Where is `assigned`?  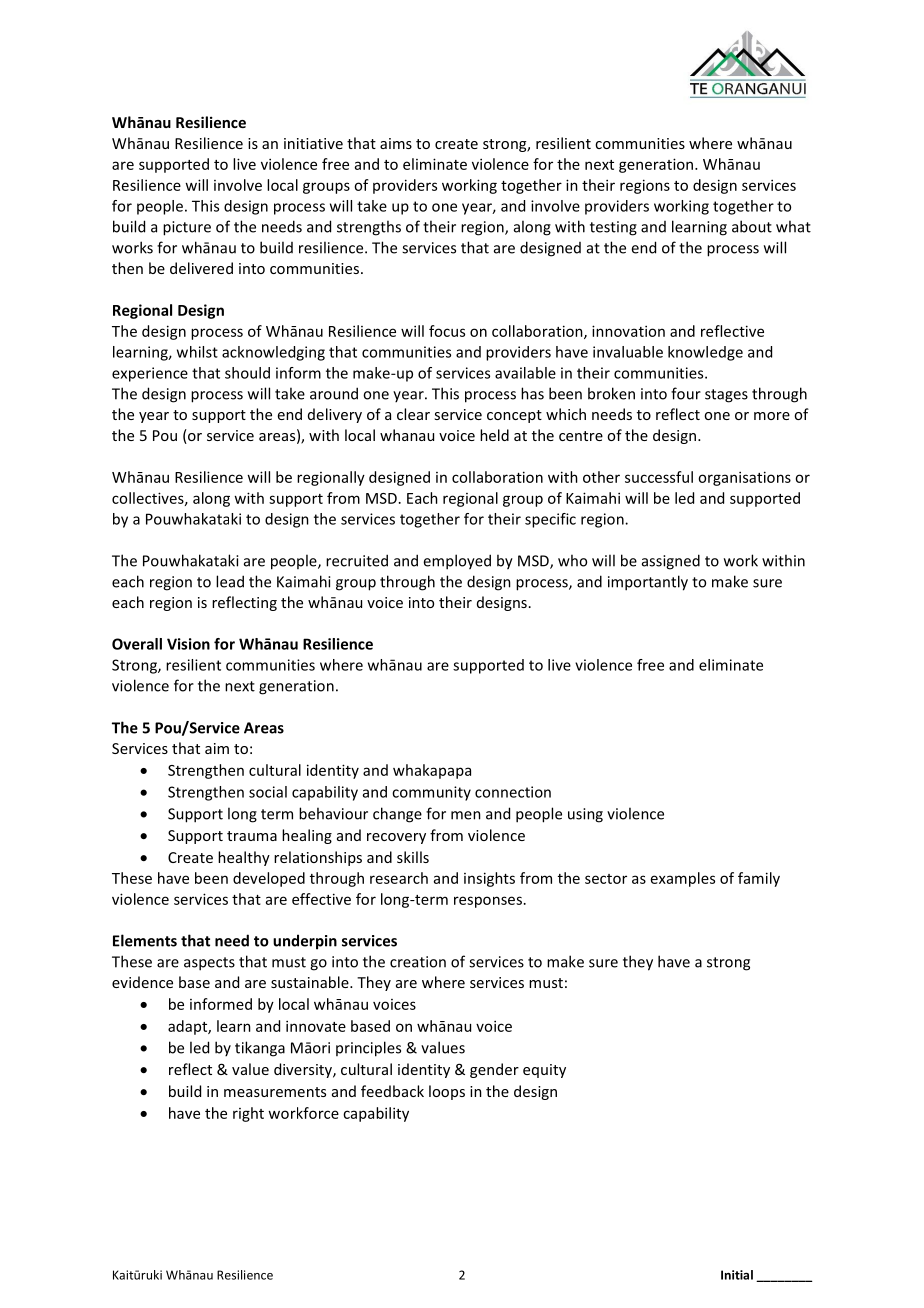 assigned is located at coordinates (671, 562).
